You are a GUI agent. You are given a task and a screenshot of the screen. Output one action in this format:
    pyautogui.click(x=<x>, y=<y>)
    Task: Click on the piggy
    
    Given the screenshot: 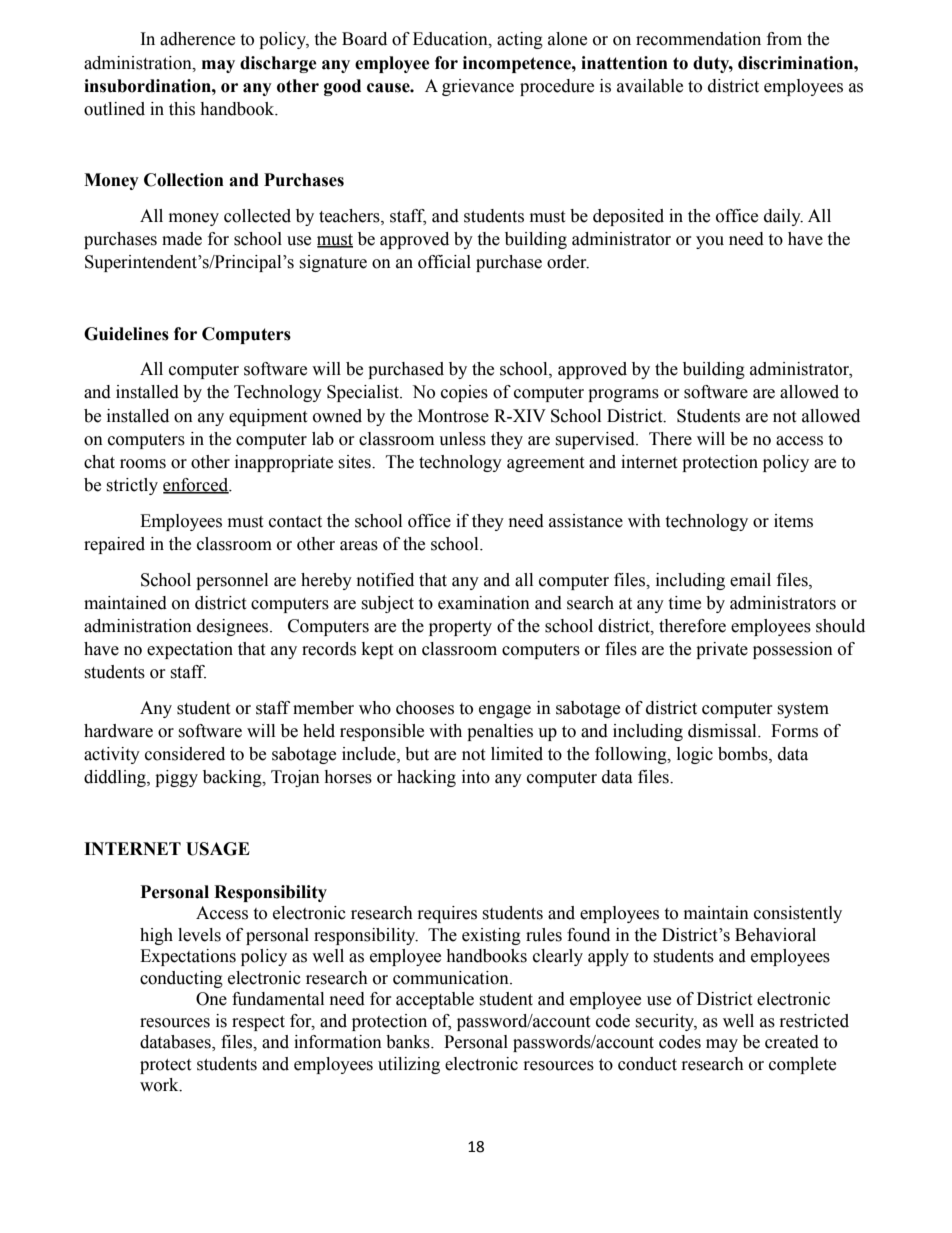 What is the action you would take?
    pyautogui.click(x=176, y=778)
